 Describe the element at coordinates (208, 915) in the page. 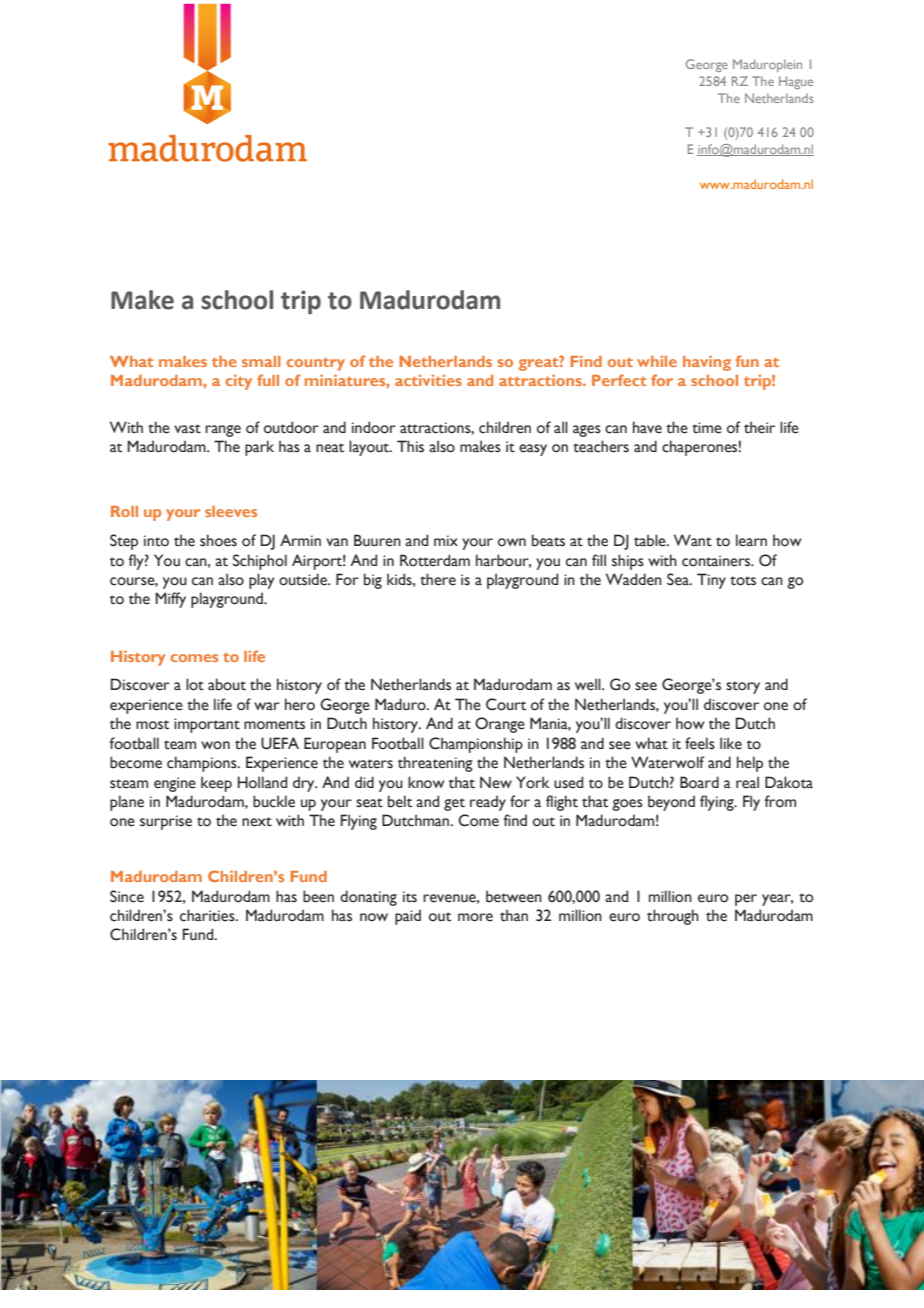

I see `charities` at that location.
